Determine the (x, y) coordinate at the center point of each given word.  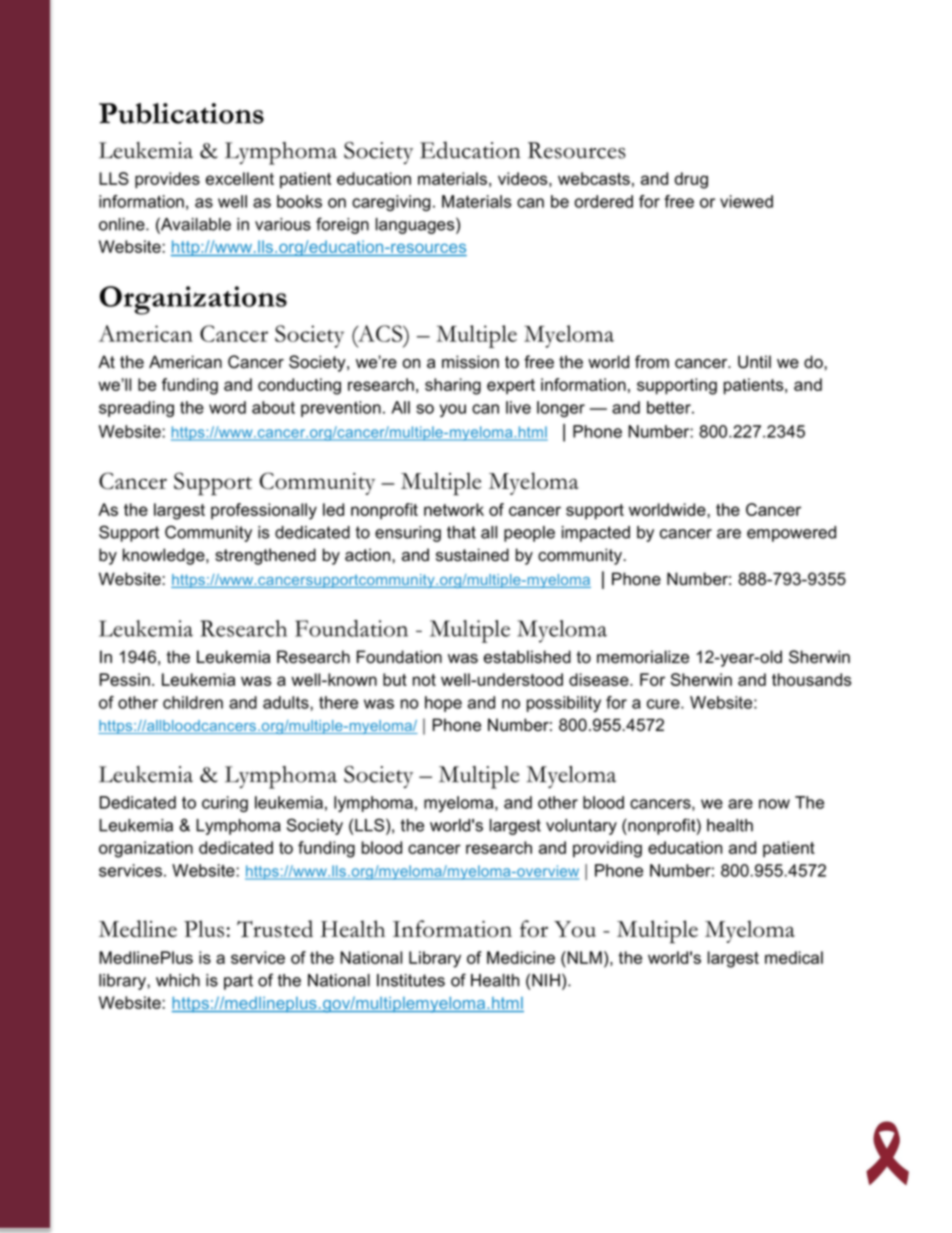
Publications (181, 113)
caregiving (391, 203)
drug (691, 180)
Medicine (521, 957)
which (178, 980)
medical (794, 957)
